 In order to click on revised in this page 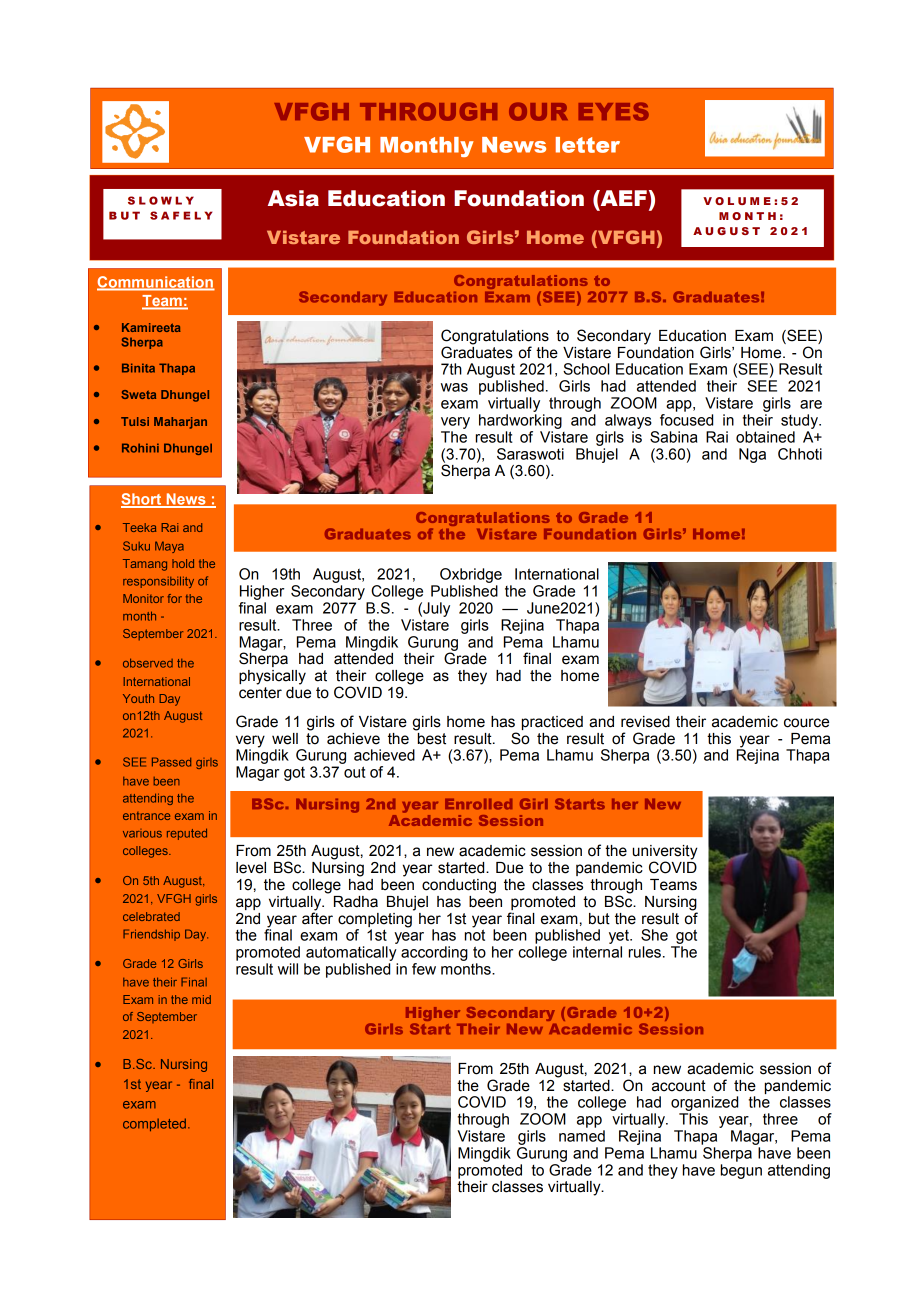, I will do `click(645, 722)`.
